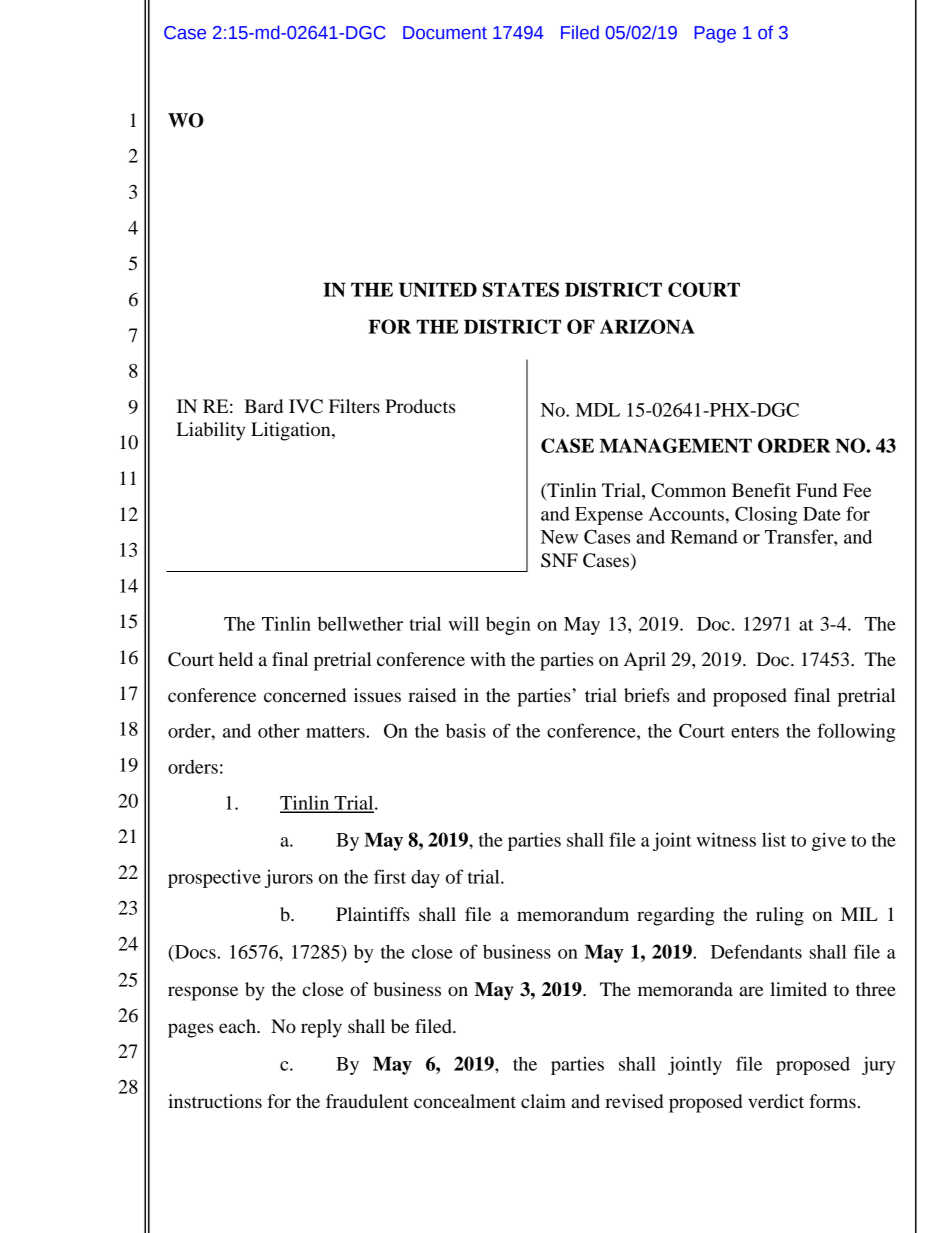  I want to click on each, so click(238, 1026).
